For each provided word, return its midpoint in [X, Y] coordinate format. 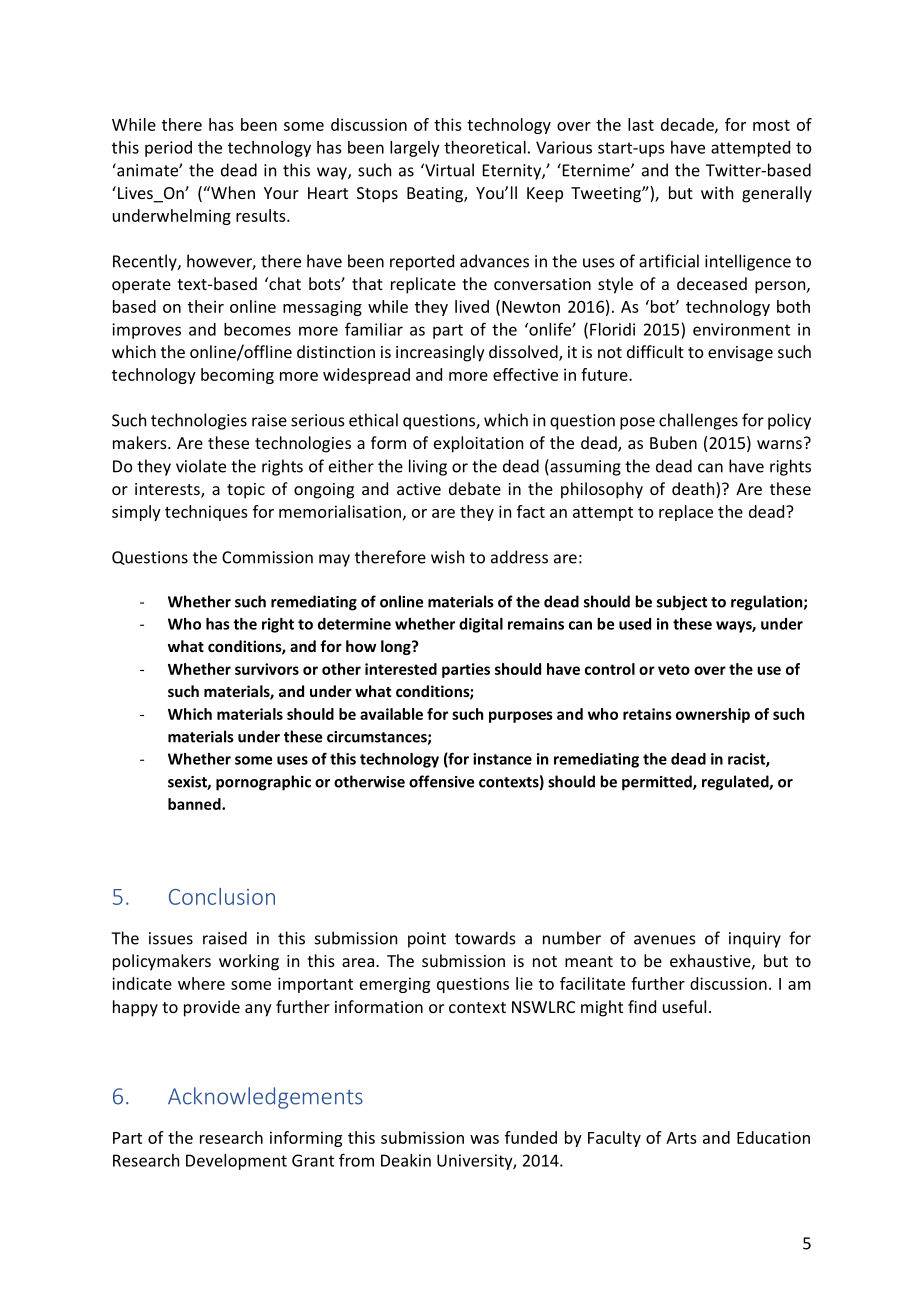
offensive [441, 781]
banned [195, 804]
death [694, 490]
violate [201, 466]
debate [475, 488]
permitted [658, 783]
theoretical [485, 147]
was [484, 1139]
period [168, 149]
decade [688, 125]
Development [236, 1162]
